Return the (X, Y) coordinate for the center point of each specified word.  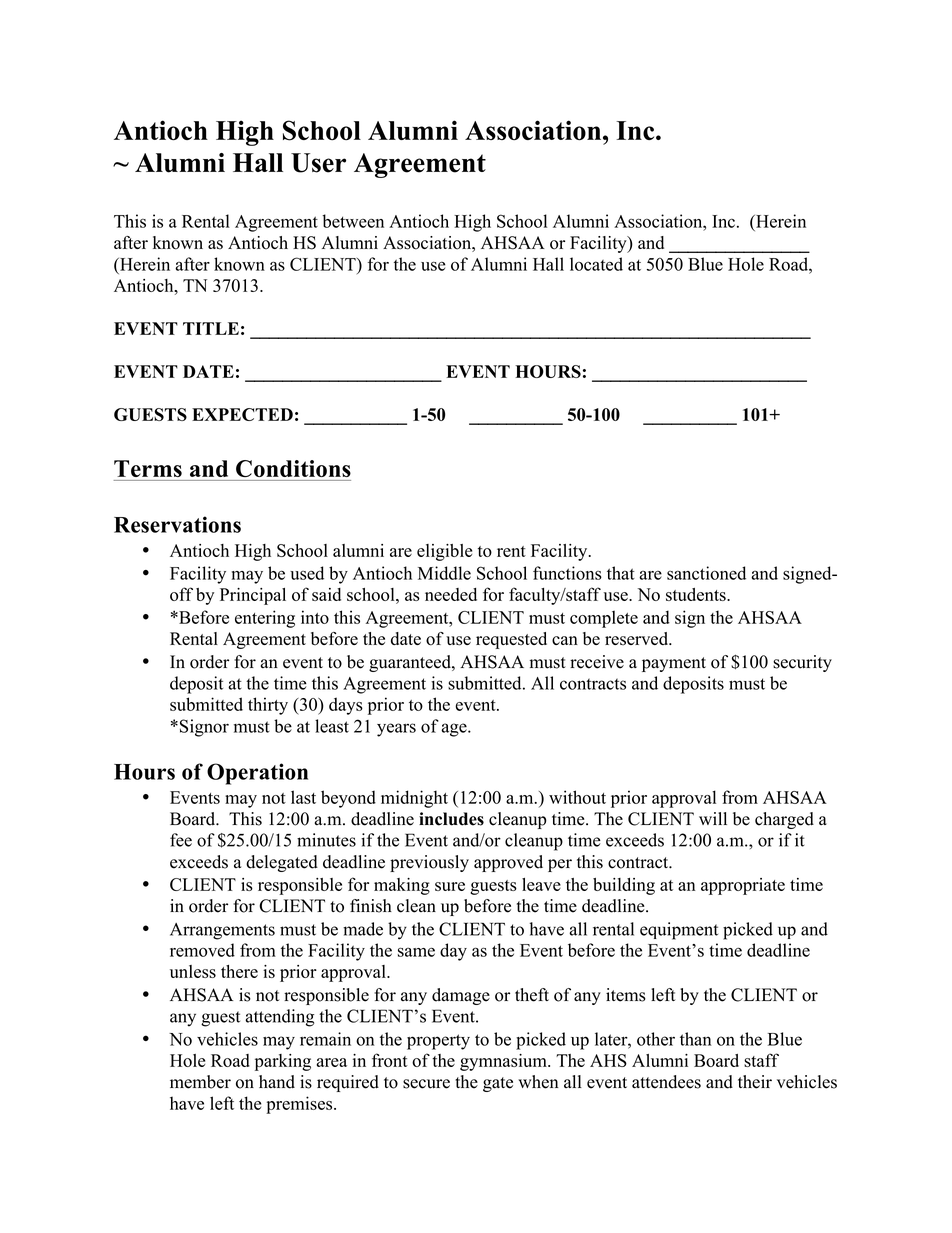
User (318, 163)
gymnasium (504, 1062)
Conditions (293, 468)
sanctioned (706, 573)
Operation (257, 774)
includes (451, 819)
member (200, 1082)
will (713, 818)
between (353, 221)
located (596, 264)
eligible (444, 552)
